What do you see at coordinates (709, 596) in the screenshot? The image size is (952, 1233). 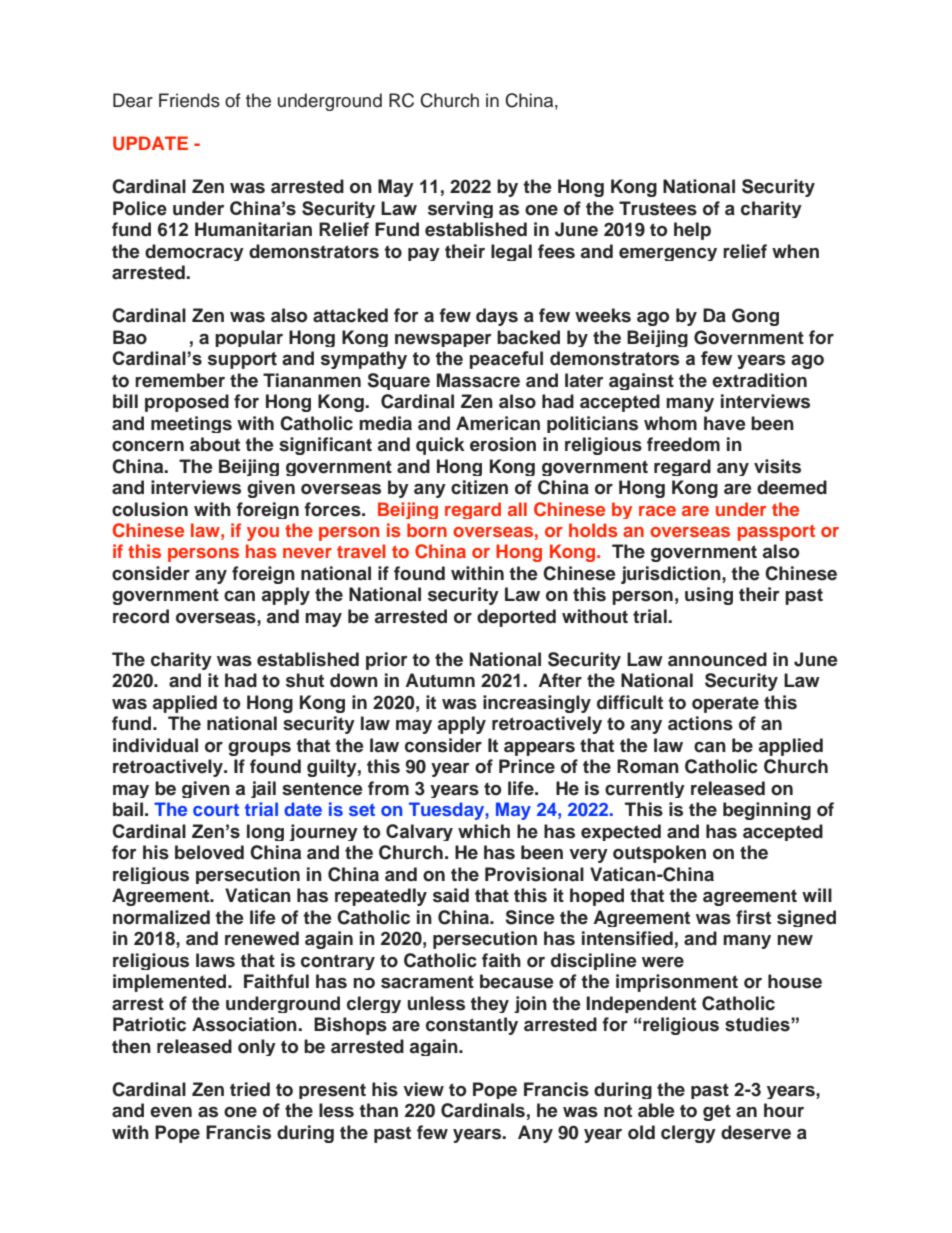 I see `using` at bounding box center [709, 596].
